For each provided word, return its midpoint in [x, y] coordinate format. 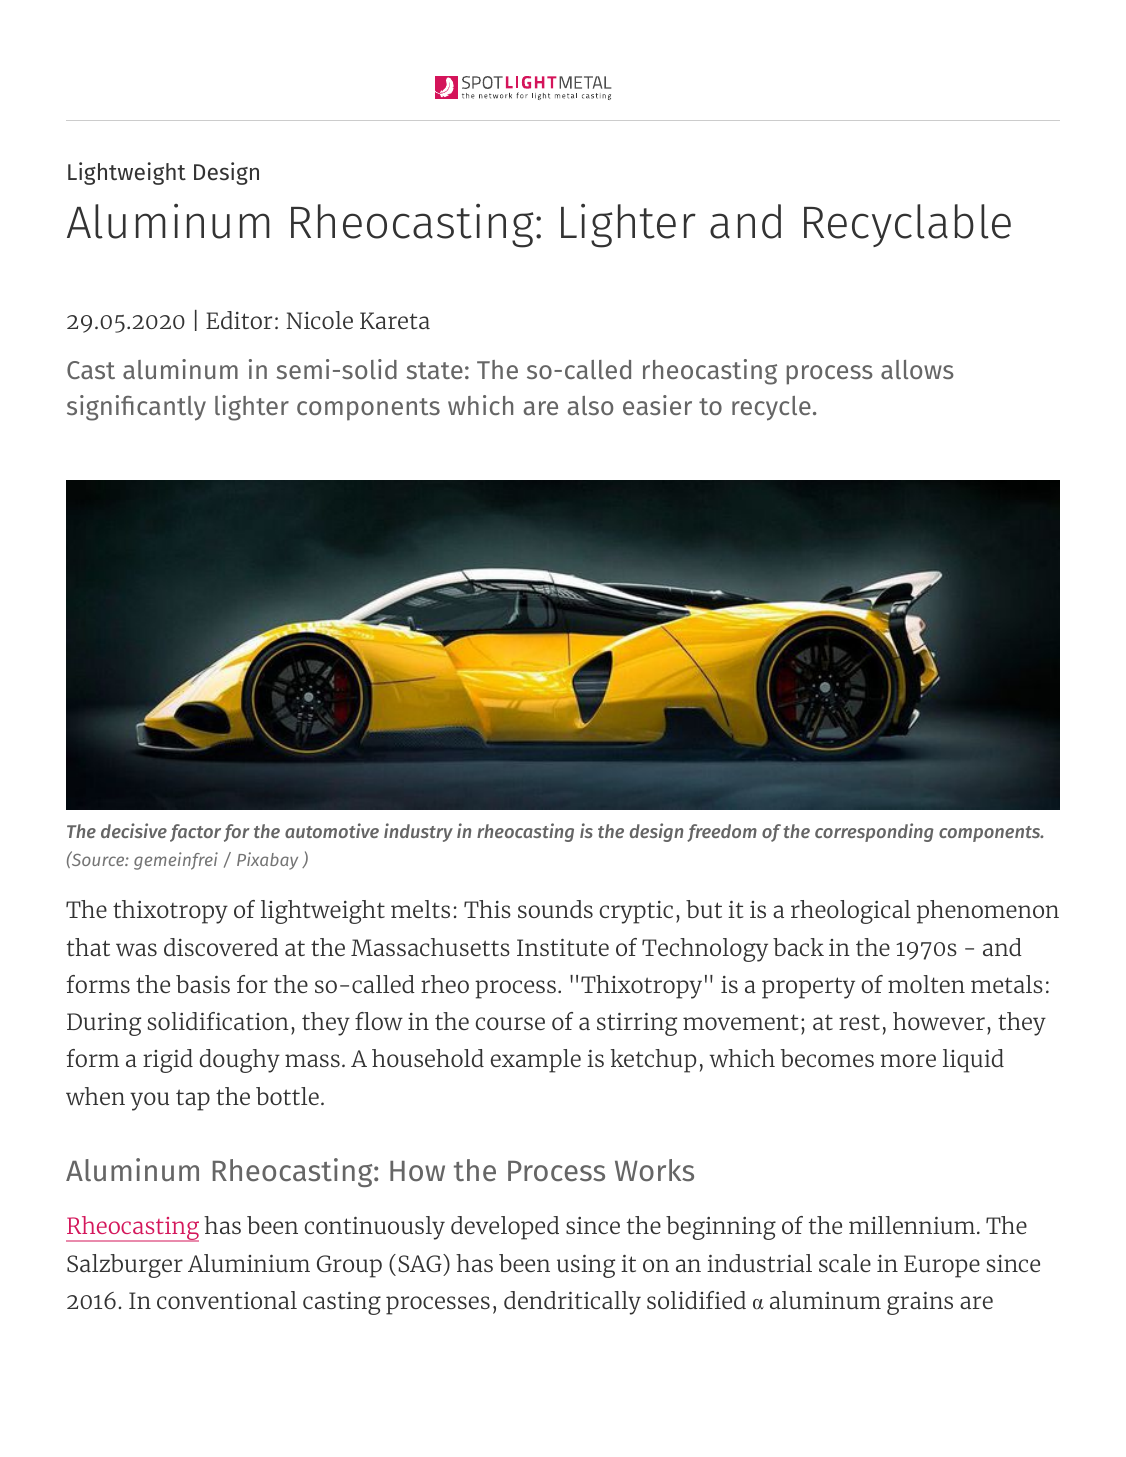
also [590, 405]
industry [418, 832]
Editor [239, 320]
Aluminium [249, 1263]
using [586, 1266]
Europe [942, 1266]
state [434, 370]
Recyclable [907, 225]
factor [195, 833]
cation [254, 1021]
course [510, 1023]
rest [859, 1022]
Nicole [319, 320]
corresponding [874, 832]
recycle [771, 408]
